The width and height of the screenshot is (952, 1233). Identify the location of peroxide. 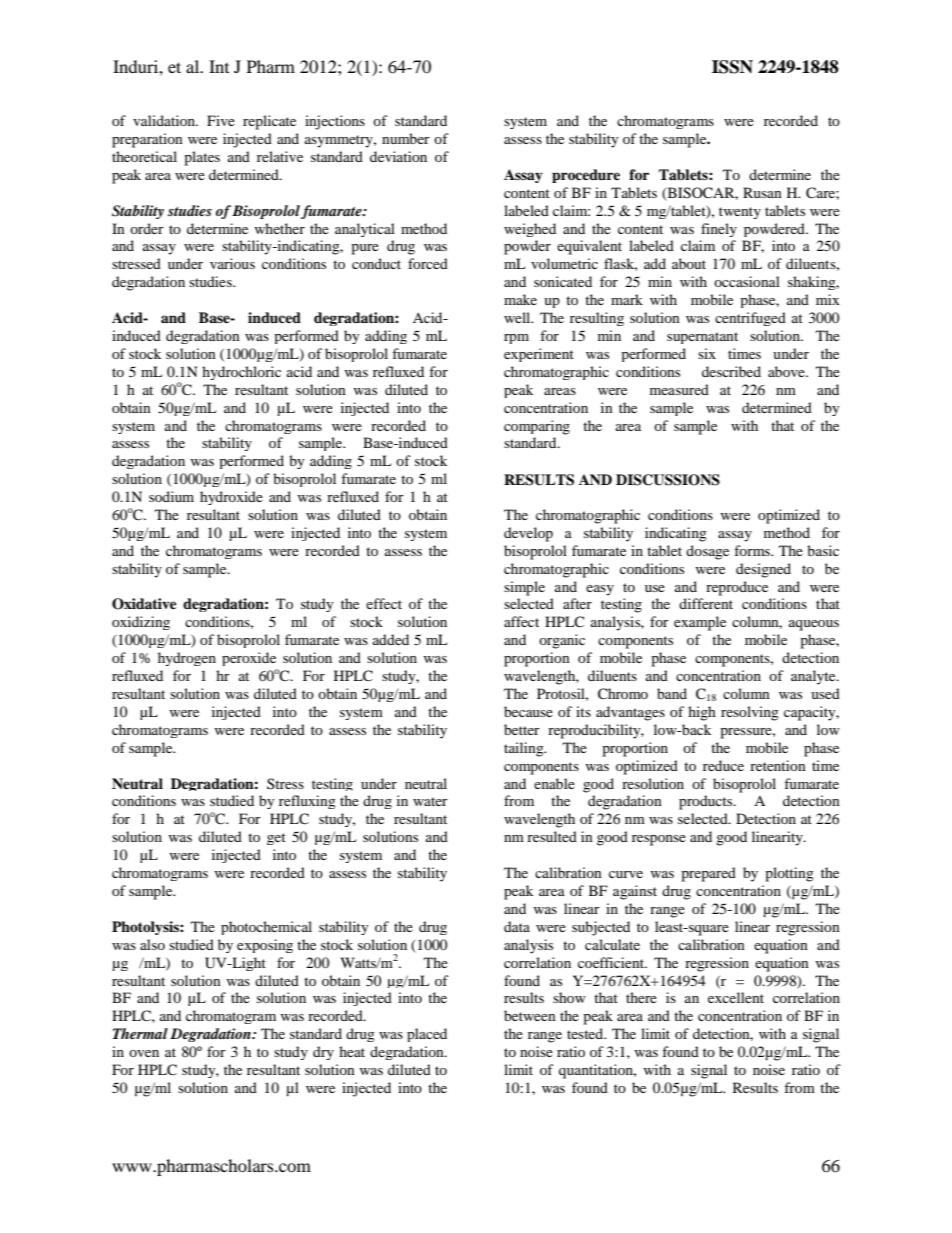
(249, 659).
